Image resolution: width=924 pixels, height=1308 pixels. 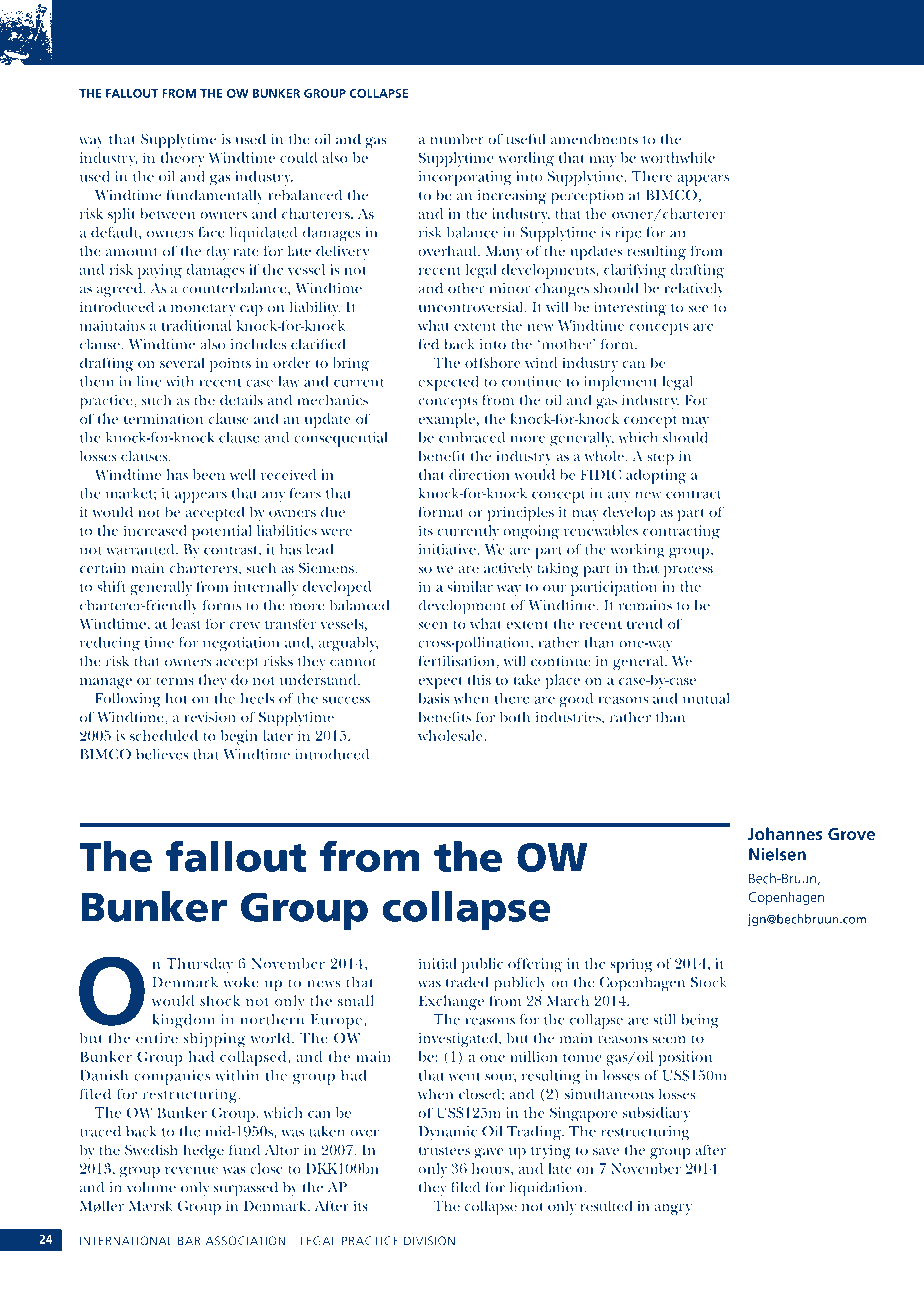 I want to click on hot, so click(x=176, y=698).
